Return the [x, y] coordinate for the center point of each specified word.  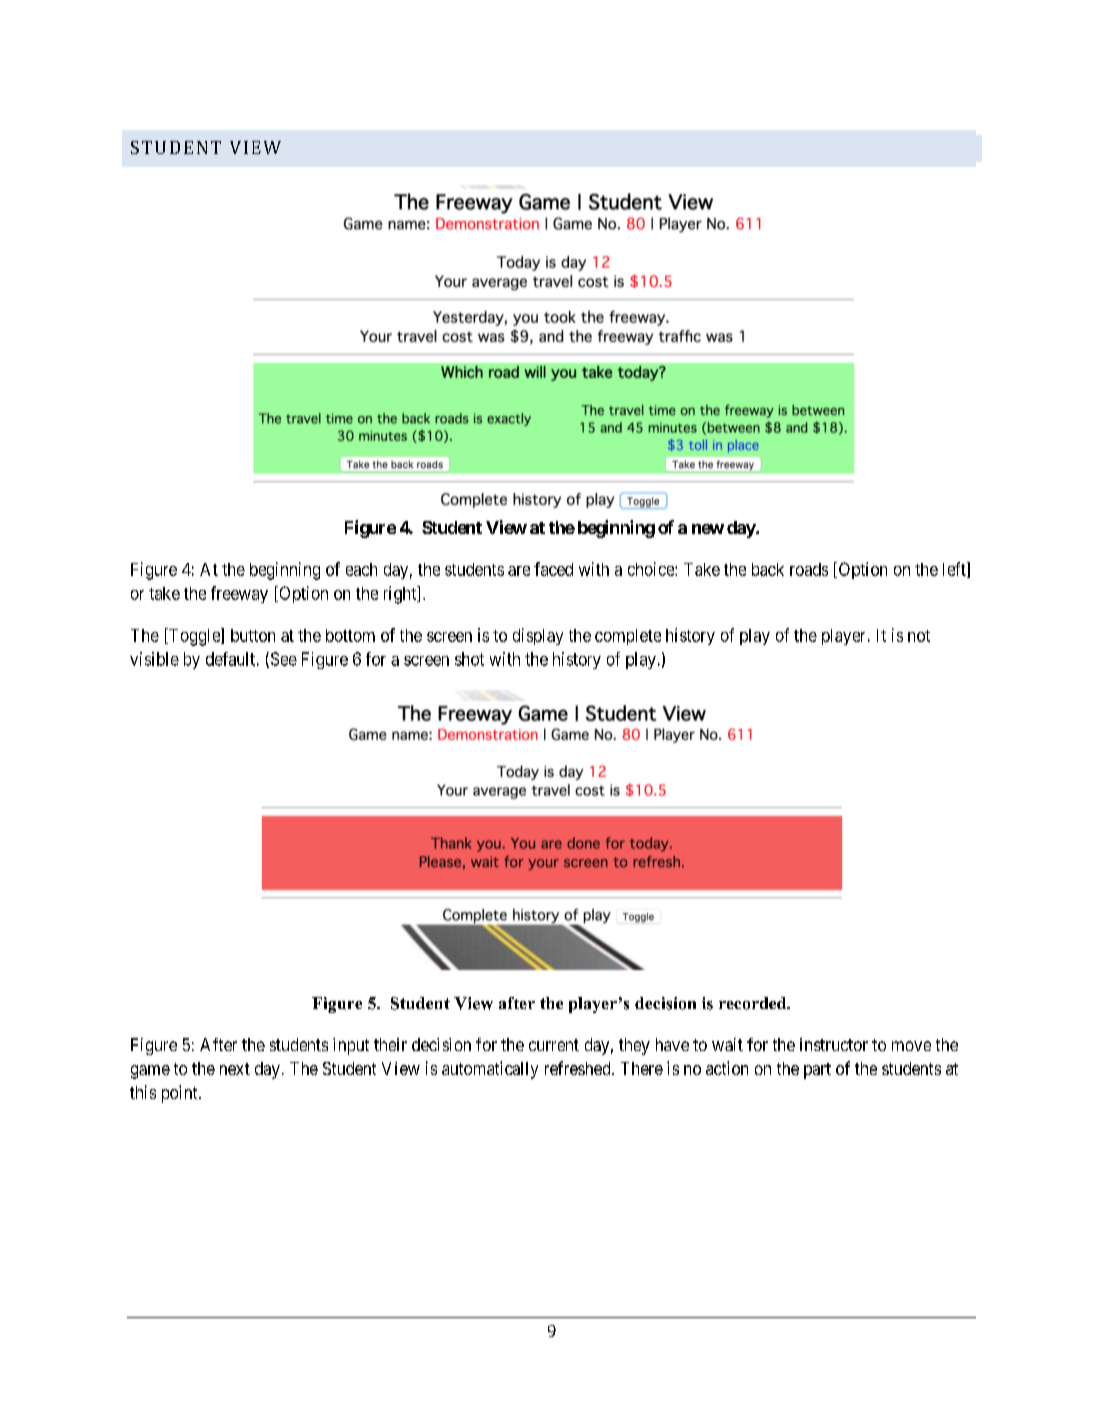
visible [154, 659]
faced [553, 569]
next [235, 1069]
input [351, 1046]
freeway [239, 594]
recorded [754, 1003]
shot [469, 659]
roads [809, 569]
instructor [834, 1044]
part [817, 1071]
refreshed [579, 1068]
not [919, 636]
